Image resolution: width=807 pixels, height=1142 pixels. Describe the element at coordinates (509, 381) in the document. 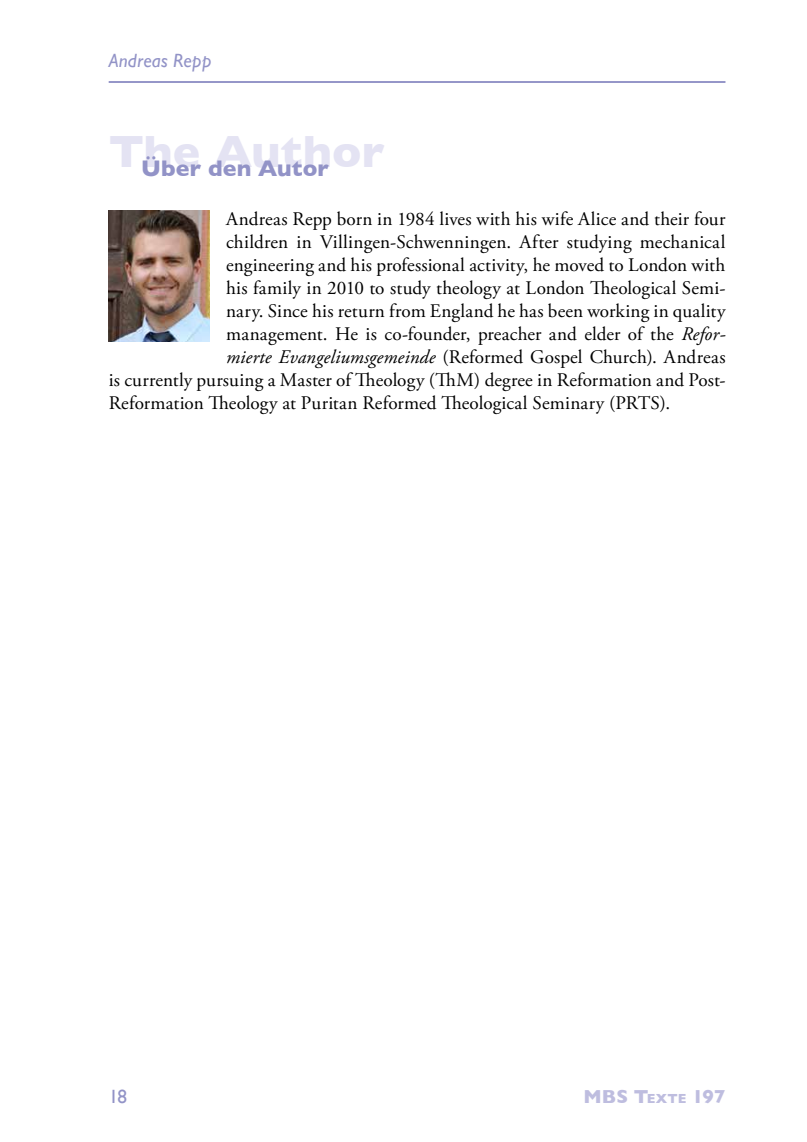

I see `degree` at that location.
